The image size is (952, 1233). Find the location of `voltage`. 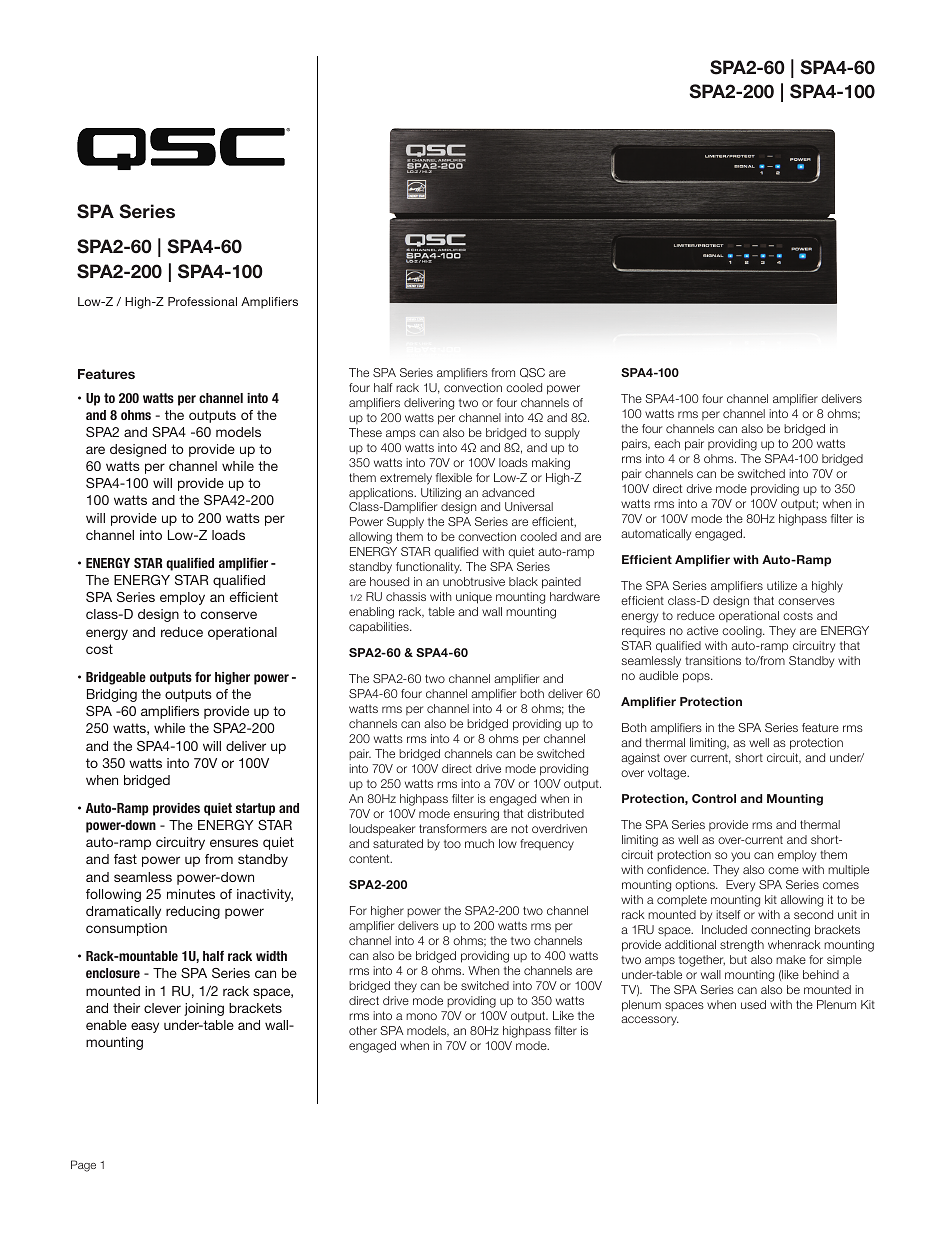

voltage is located at coordinates (668, 774).
